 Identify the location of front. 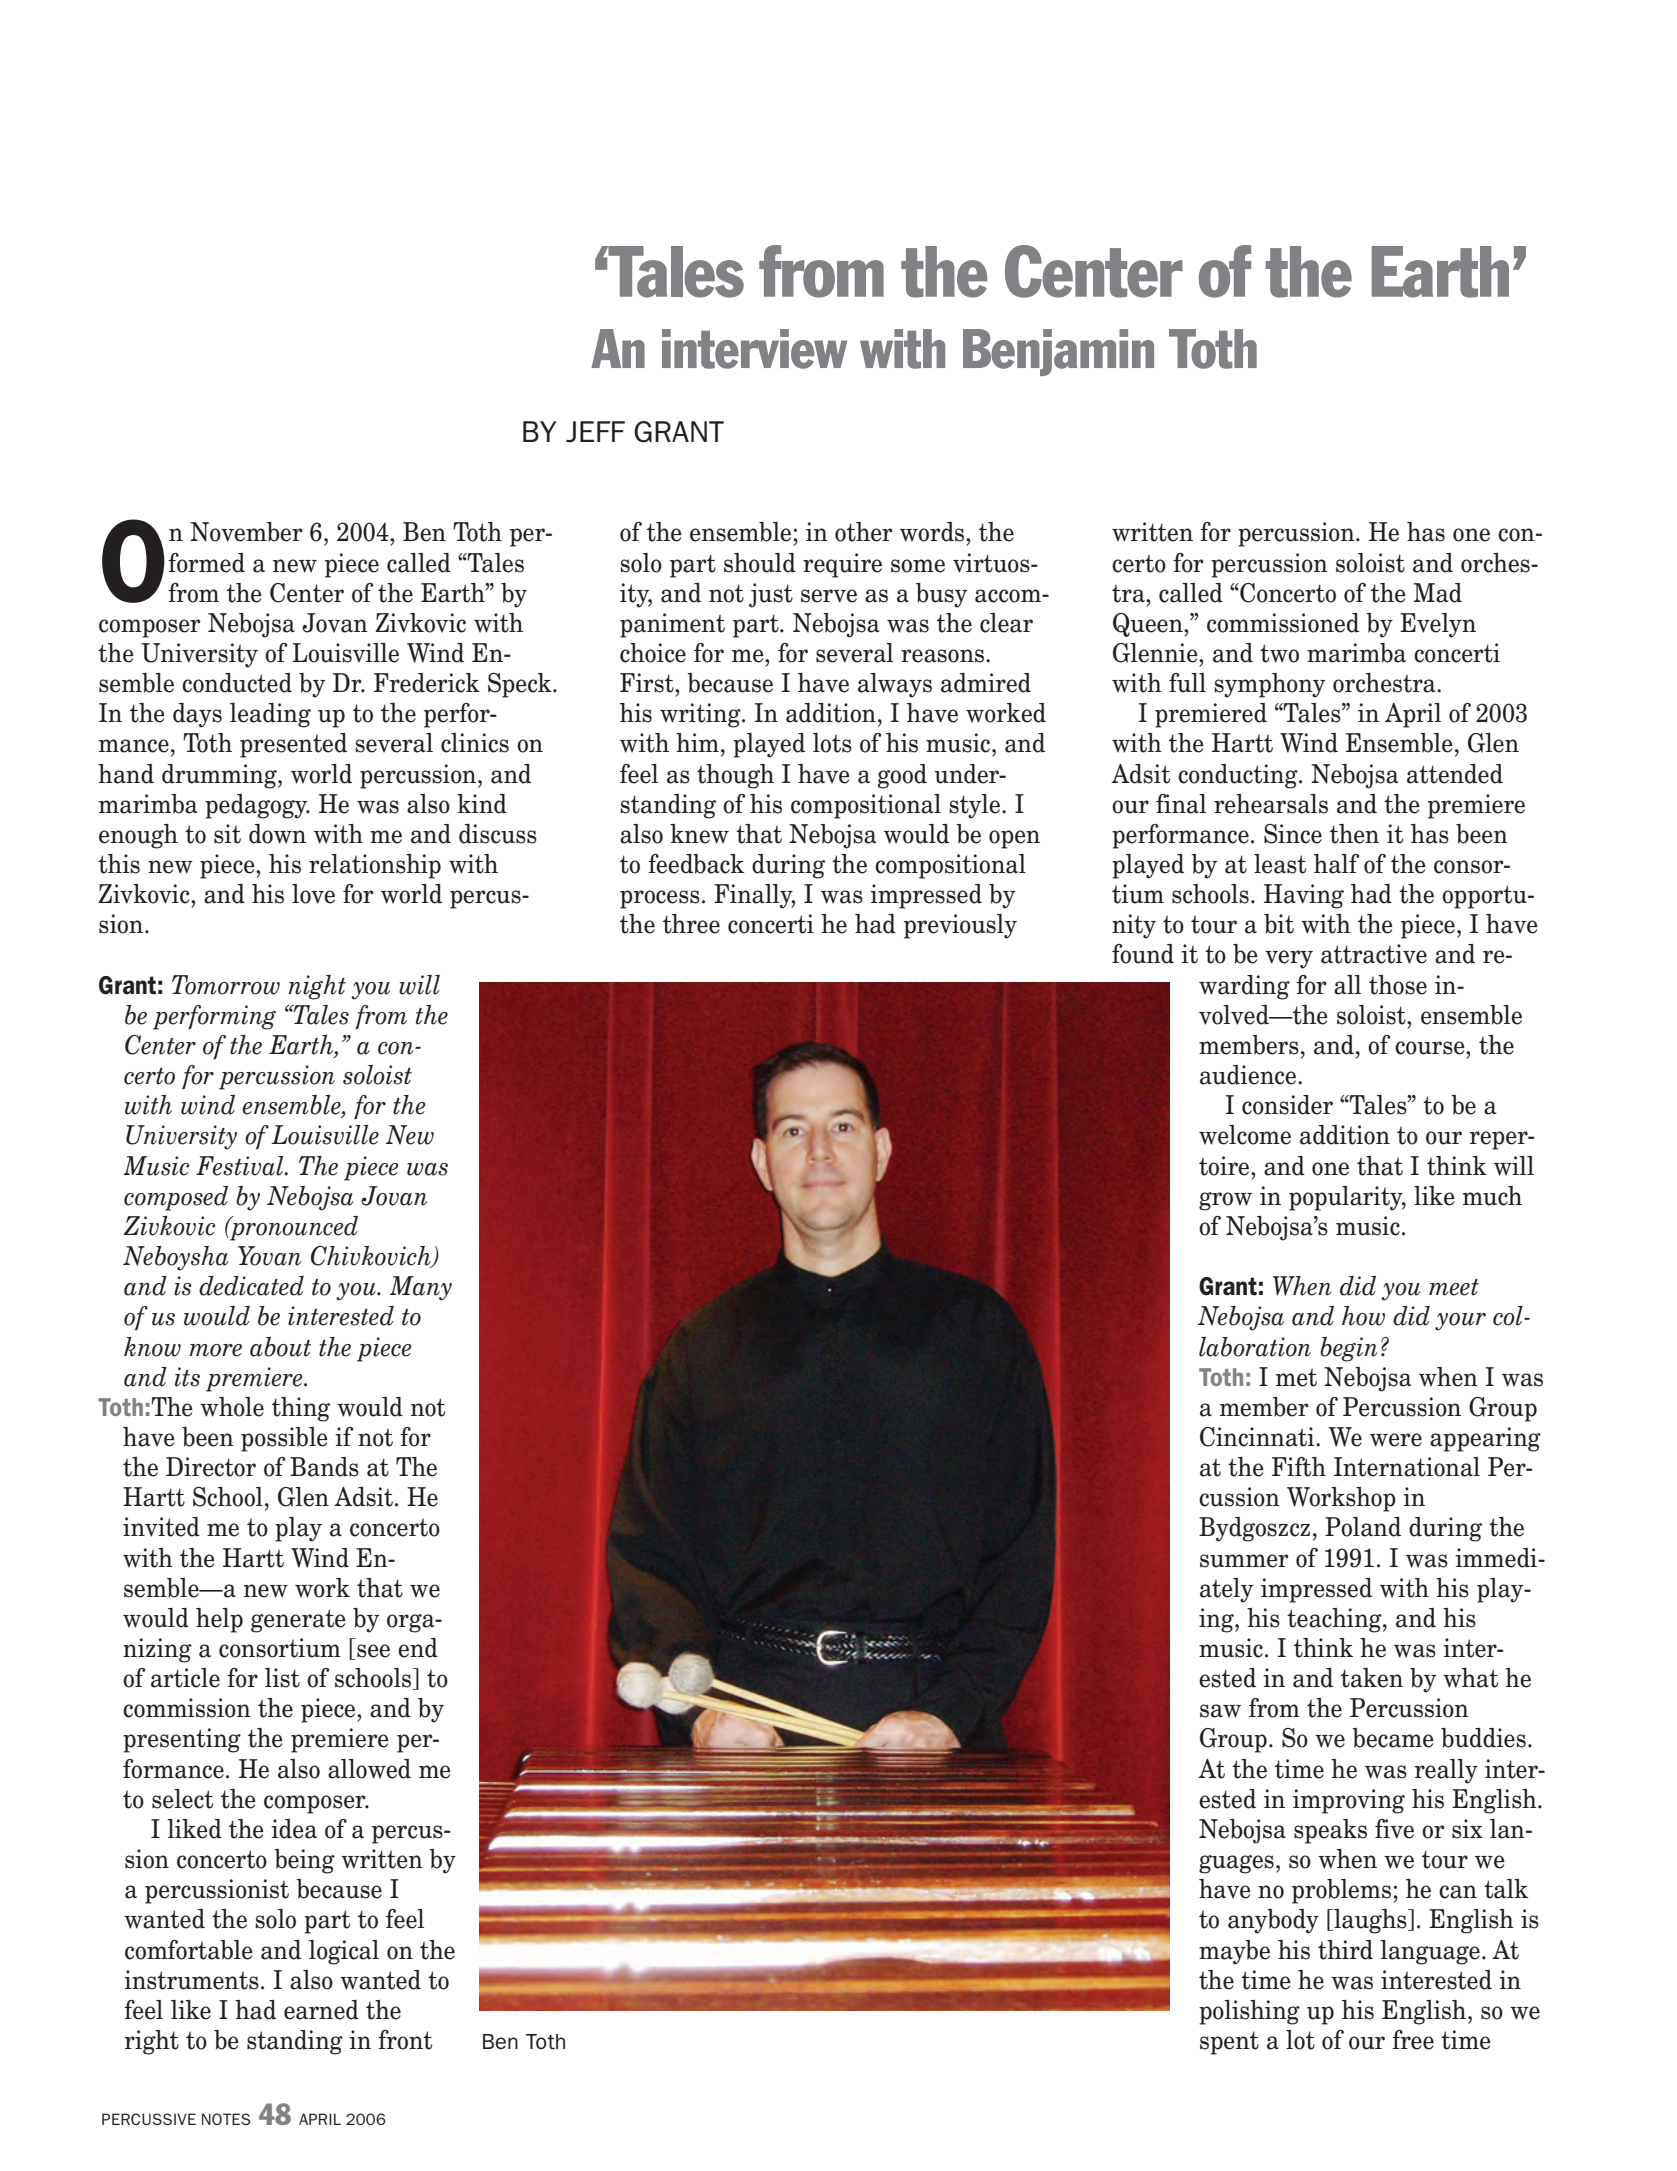
(405, 2040).
